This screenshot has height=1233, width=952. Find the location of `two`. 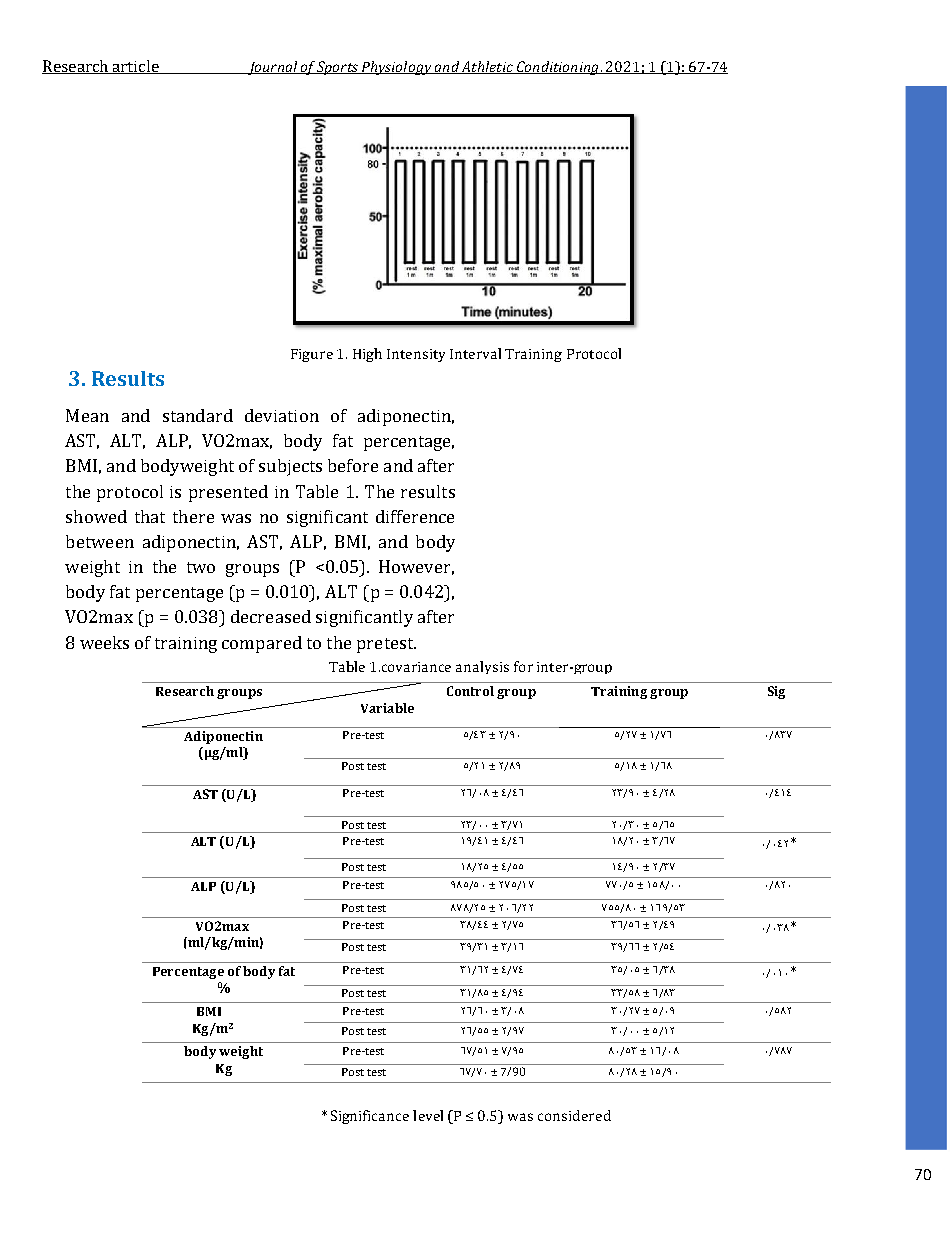

two is located at coordinates (201, 567).
